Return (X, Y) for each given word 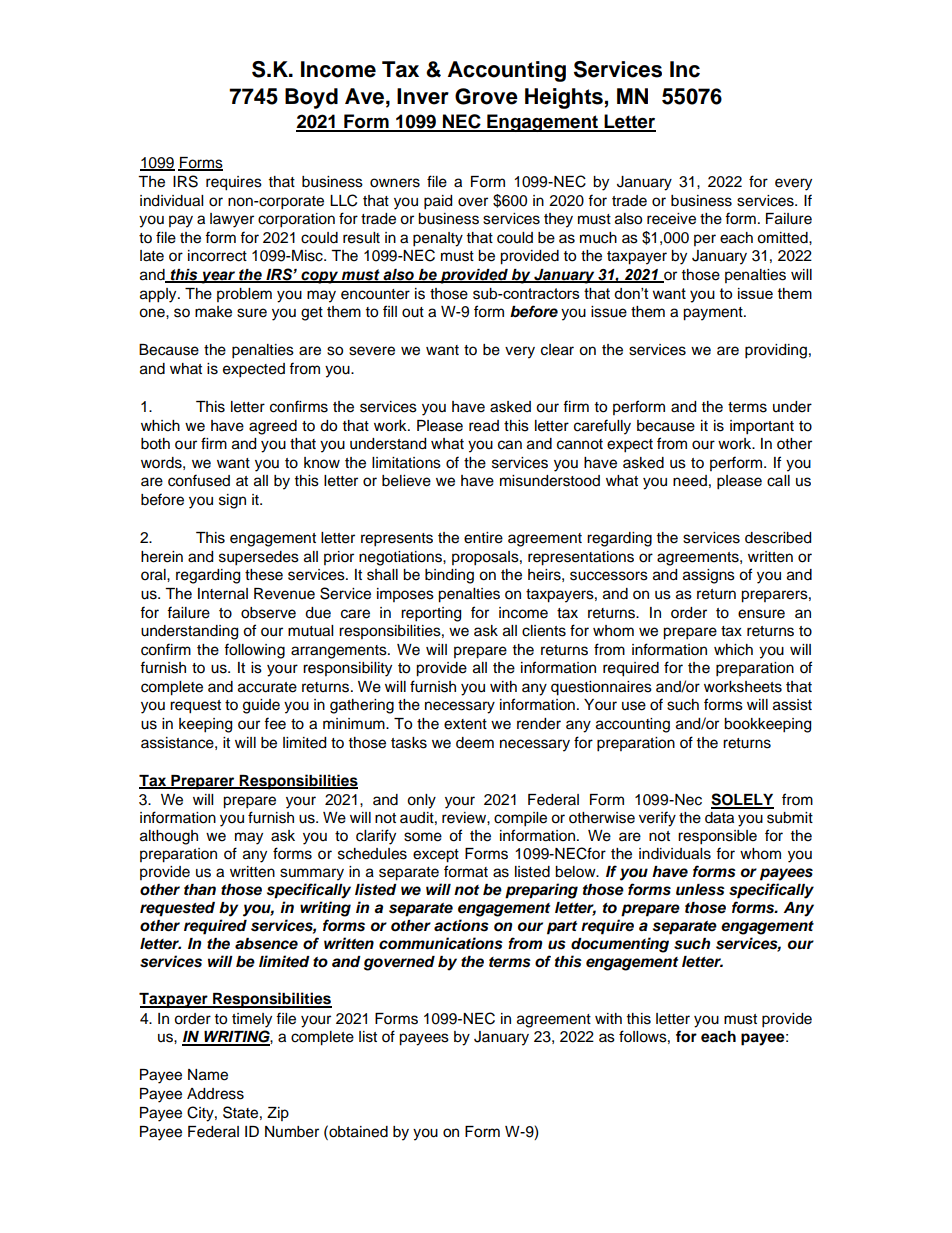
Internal (223, 594)
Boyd (311, 98)
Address (215, 1094)
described (778, 538)
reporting (431, 614)
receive (671, 219)
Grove (486, 96)
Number (292, 1132)
